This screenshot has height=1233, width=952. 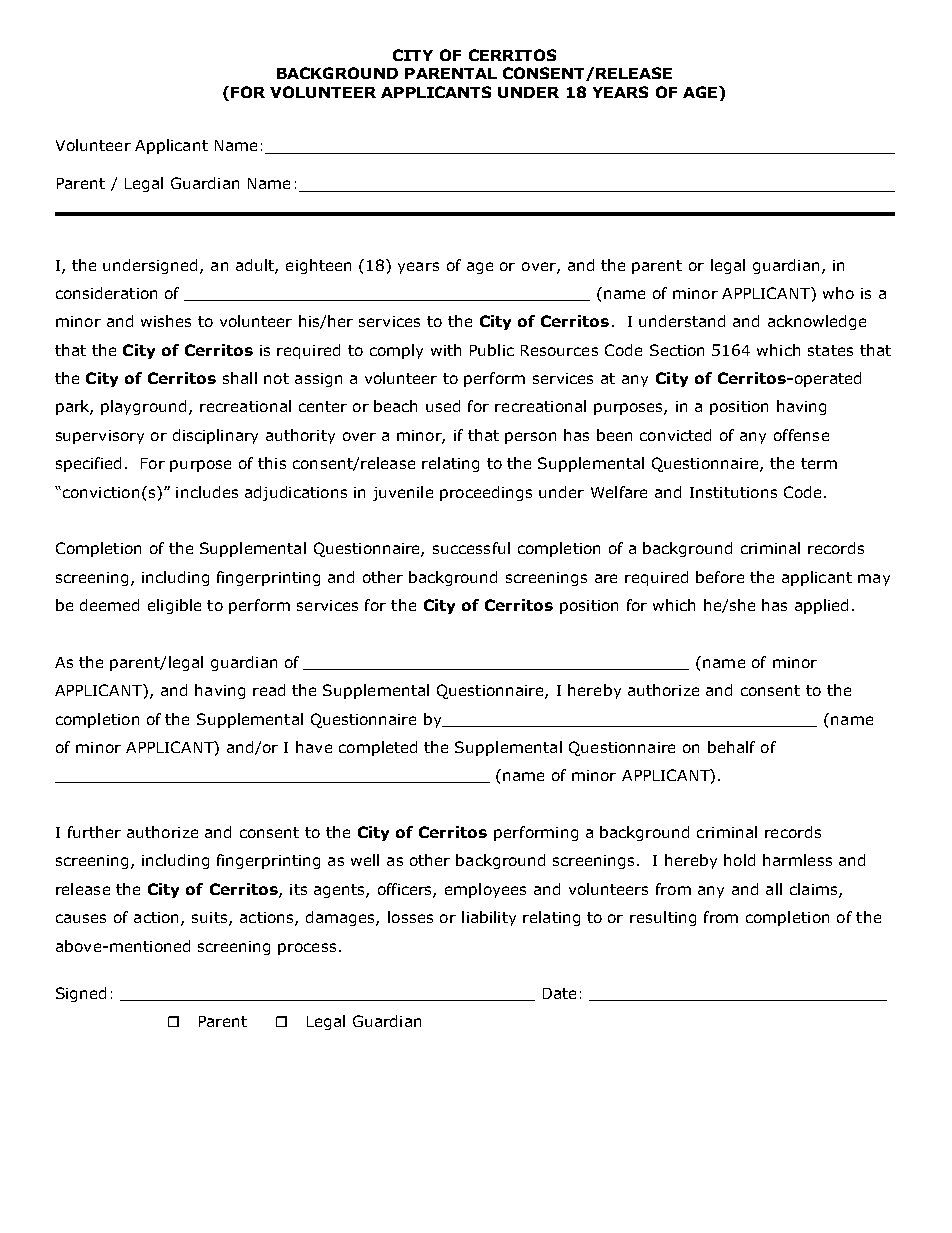 What do you see at coordinates (731, 747) in the screenshot?
I see `behalf` at bounding box center [731, 747].
